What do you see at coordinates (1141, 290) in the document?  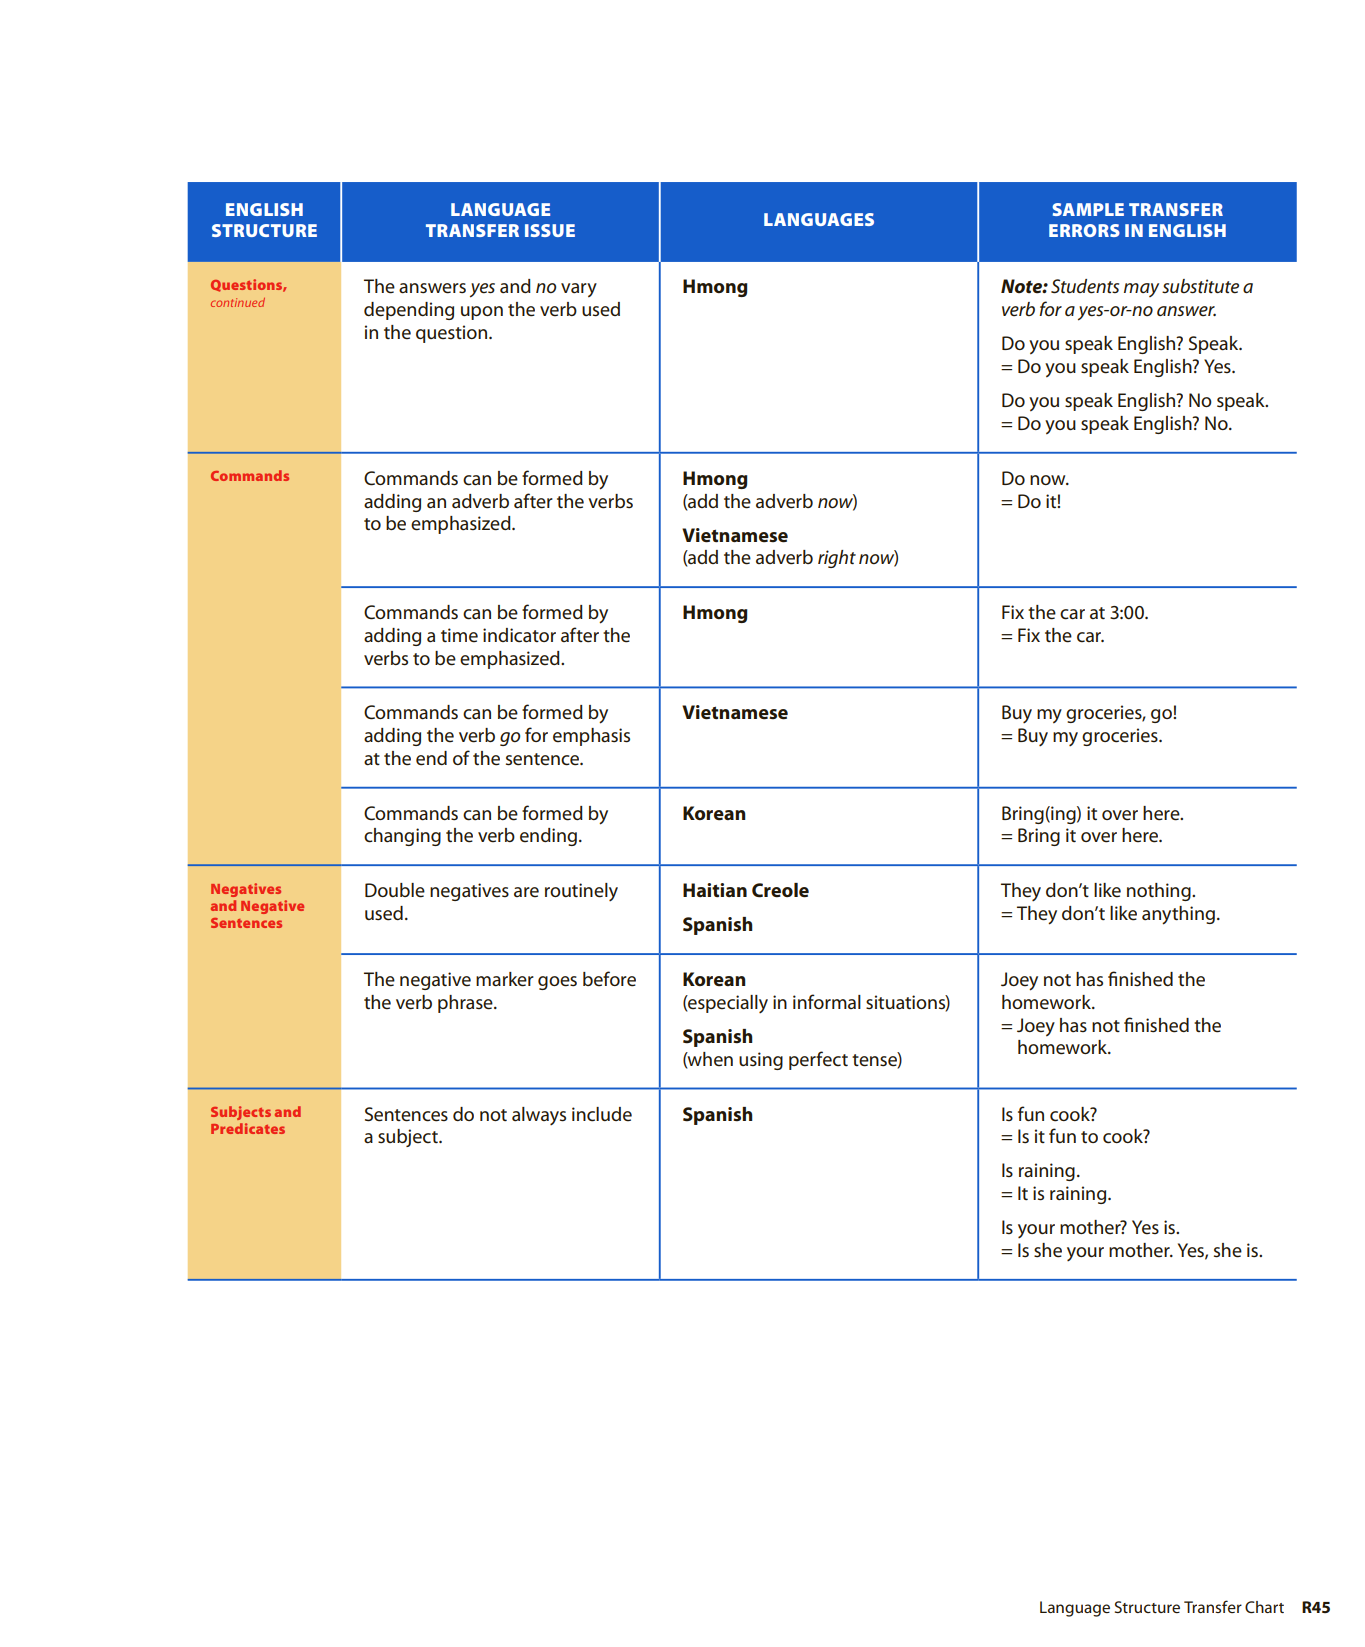 I see `may` at bounding box center [1141, 290].
